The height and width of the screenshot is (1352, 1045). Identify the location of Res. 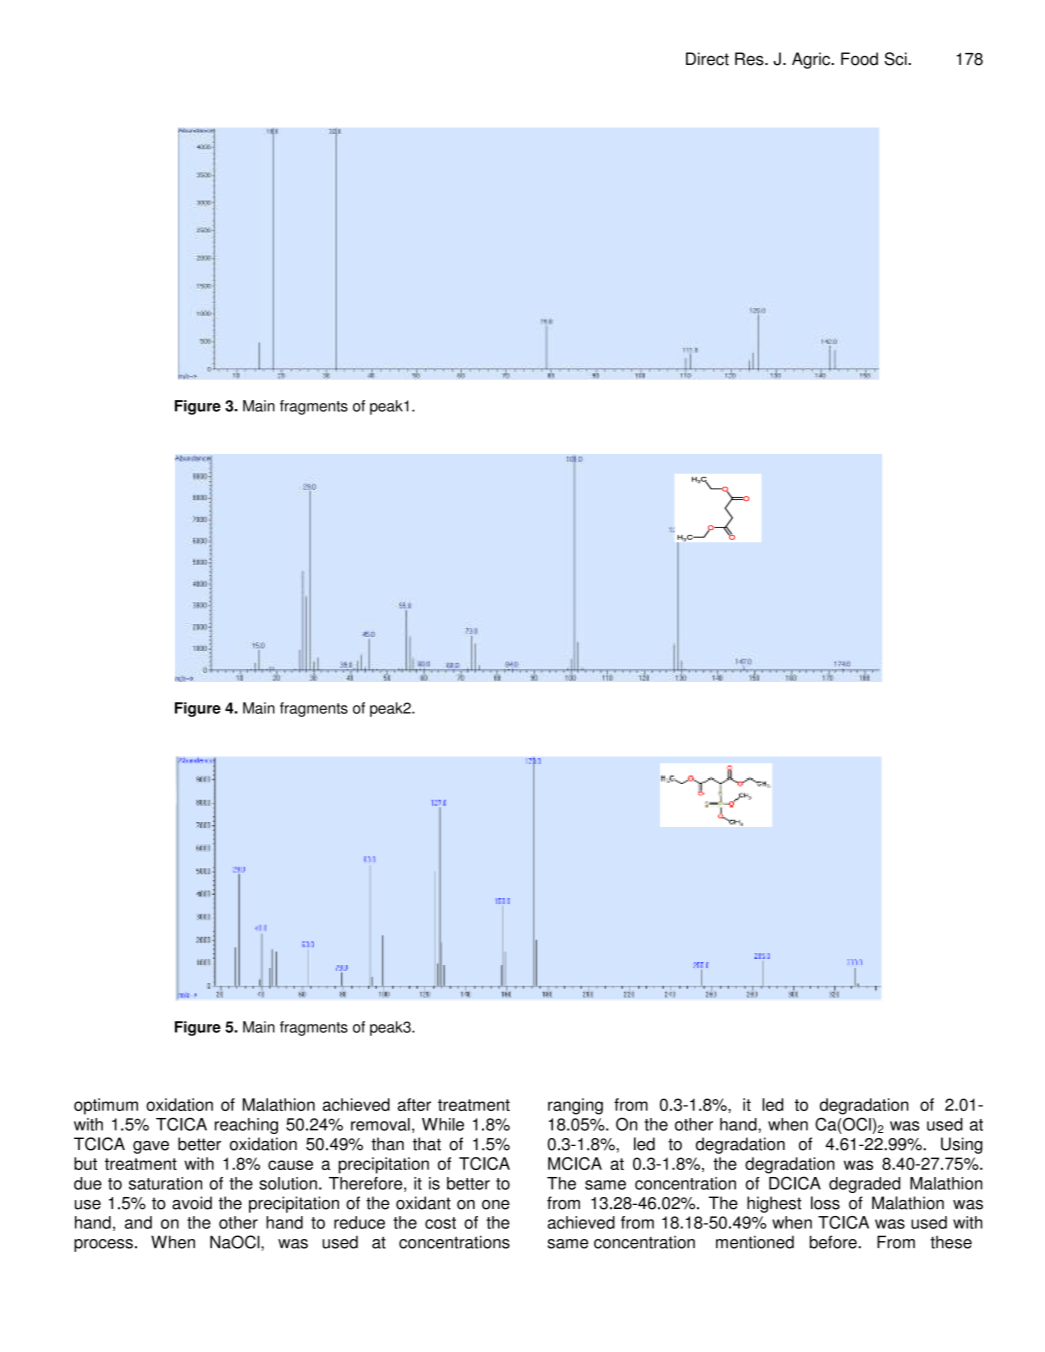
(750, 59).
